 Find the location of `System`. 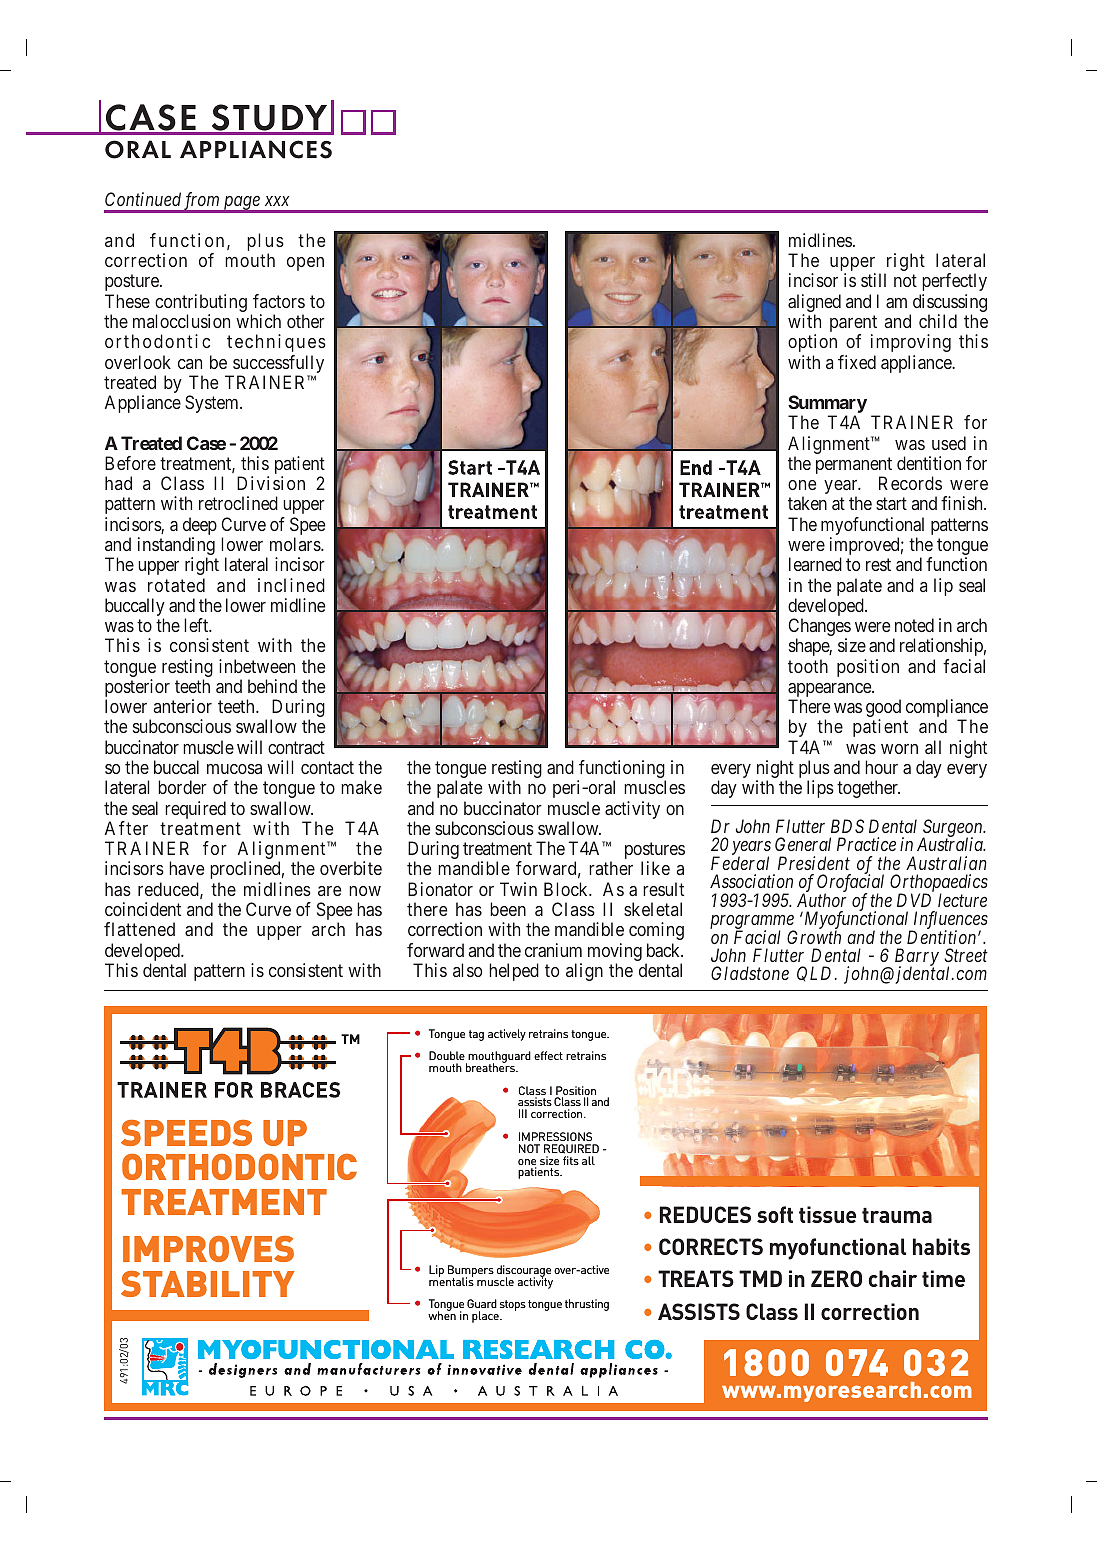

System is located at coordinates (213, 404).
